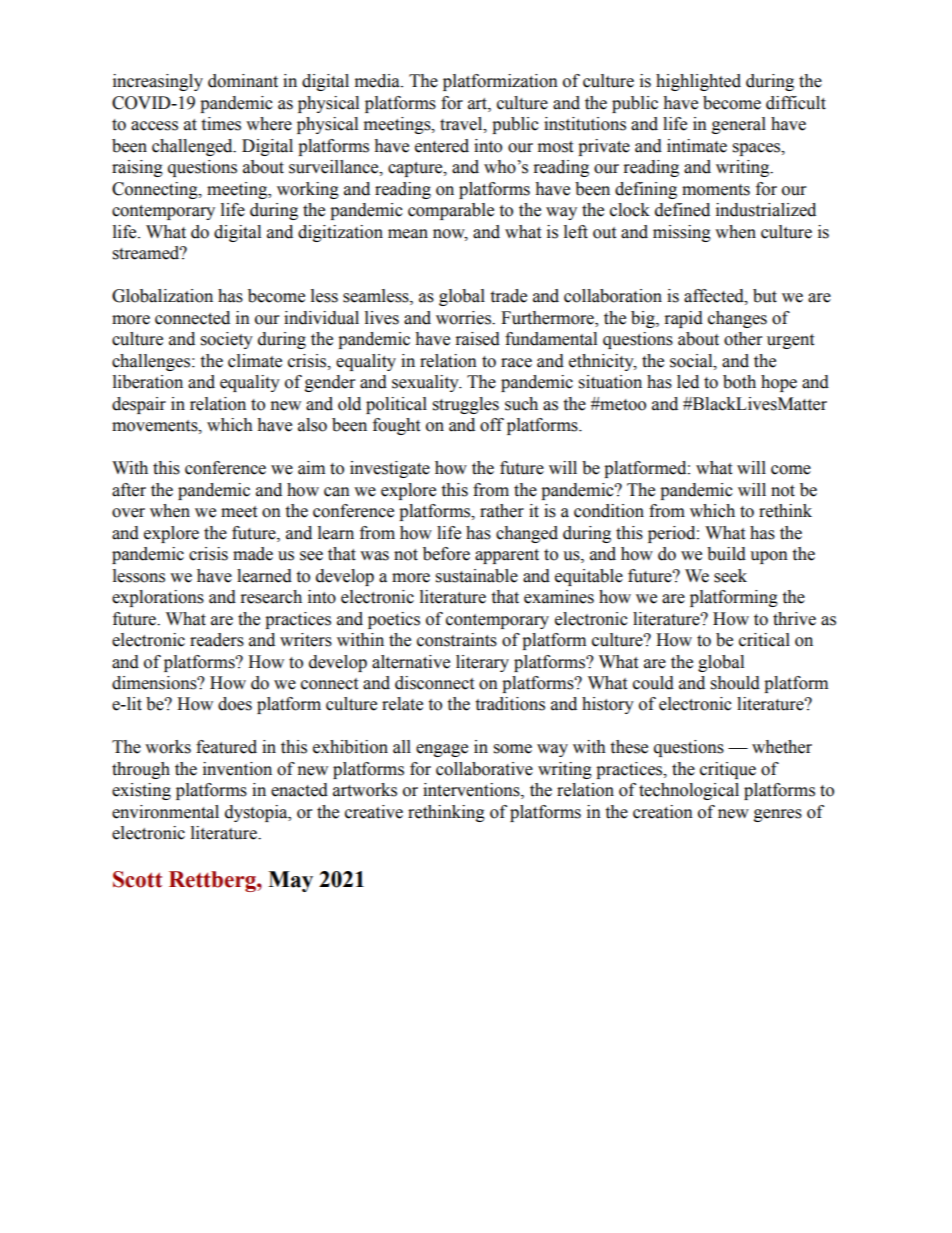 The width and height of the screenshot is (952, 1233). I want to click on general, so click(739, 125).
